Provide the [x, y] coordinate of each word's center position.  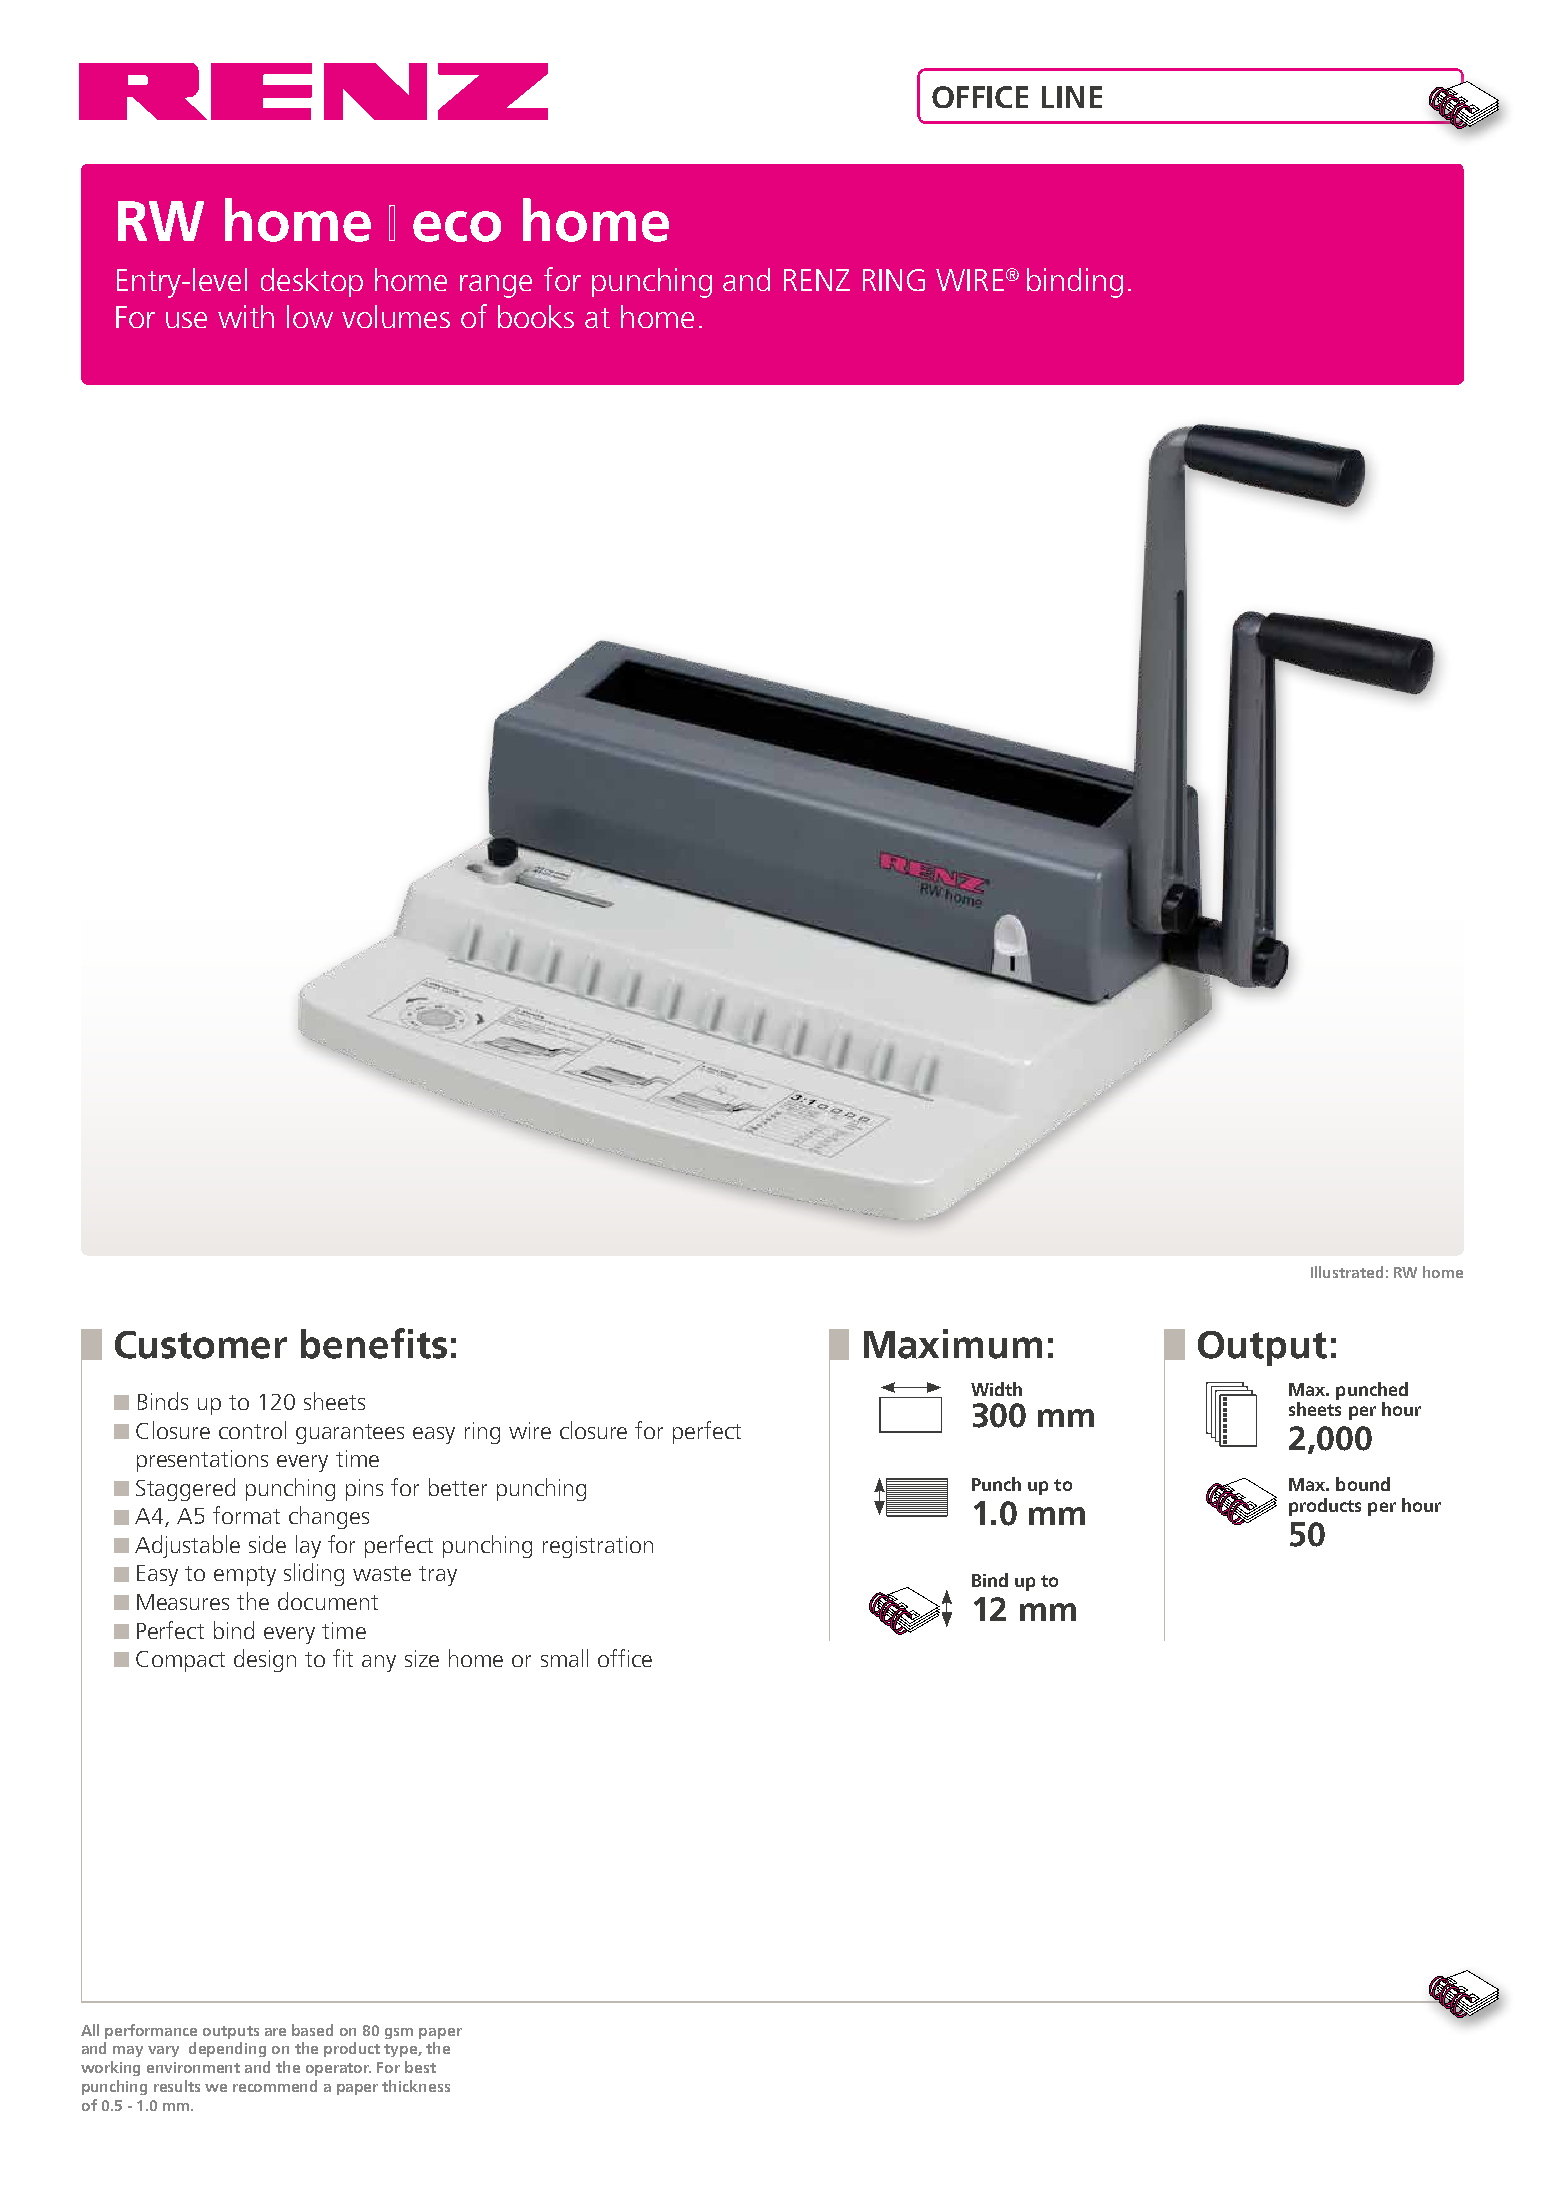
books [536, 316]
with [246, 316]
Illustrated [1347, 1272]
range [496, 286]
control [252, 1430]
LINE [1072, 97]
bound [1363, 1484]
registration [598, 1547]
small [564, 1658]
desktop [312, 282]
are [275, 2032]
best [420, 2067]
